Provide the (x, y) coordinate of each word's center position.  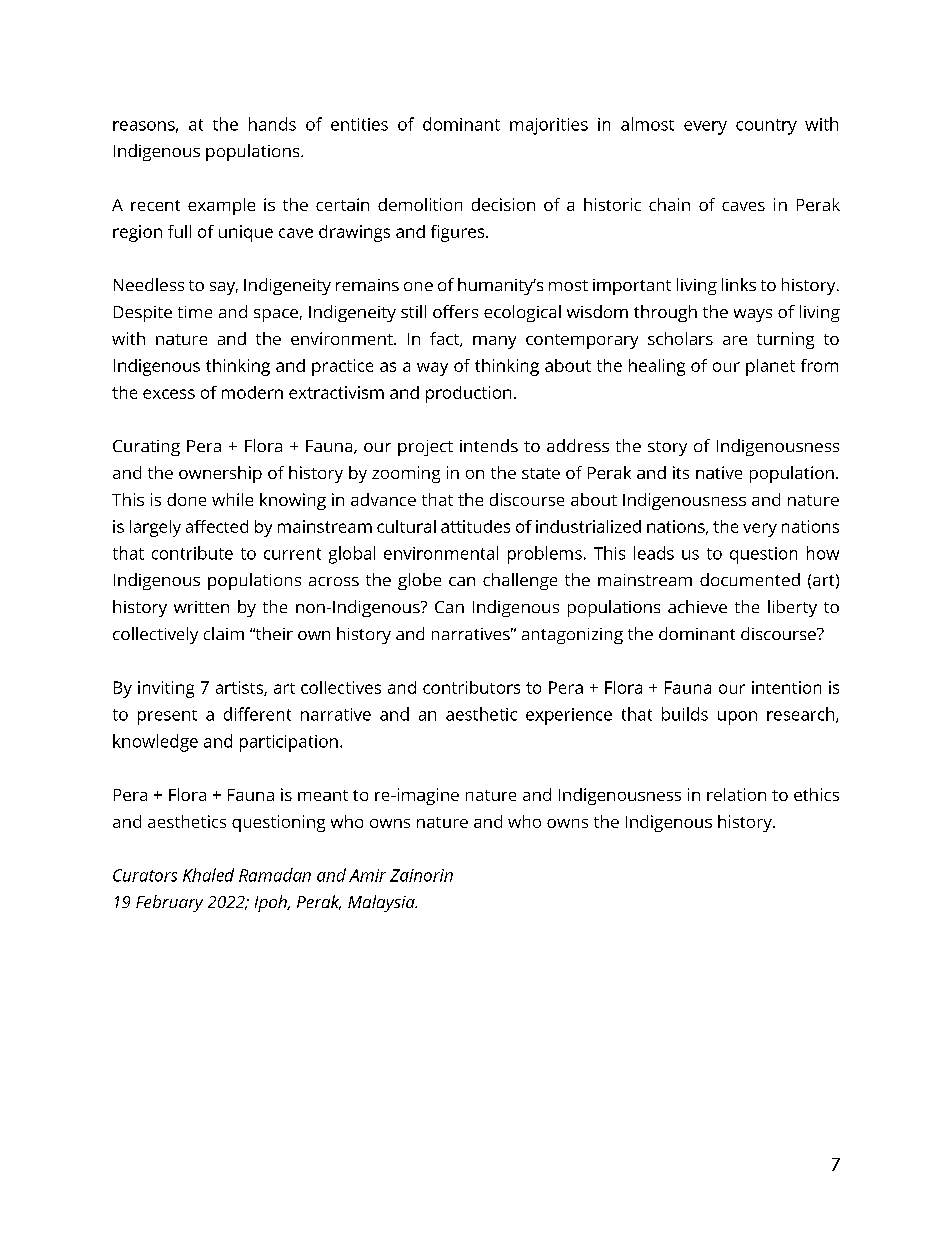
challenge (520, 581)
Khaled (208, 875)
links (739, 284)
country (766, 127)
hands (272, 124)
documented (750, 579)
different (257, 714)
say (224, 288)
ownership (220, 474)
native (719, 472)
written (201, 607)
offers (455, 311)
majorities (549, 126)
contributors (471, 687)
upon (737, 718)
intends (489, 445)
